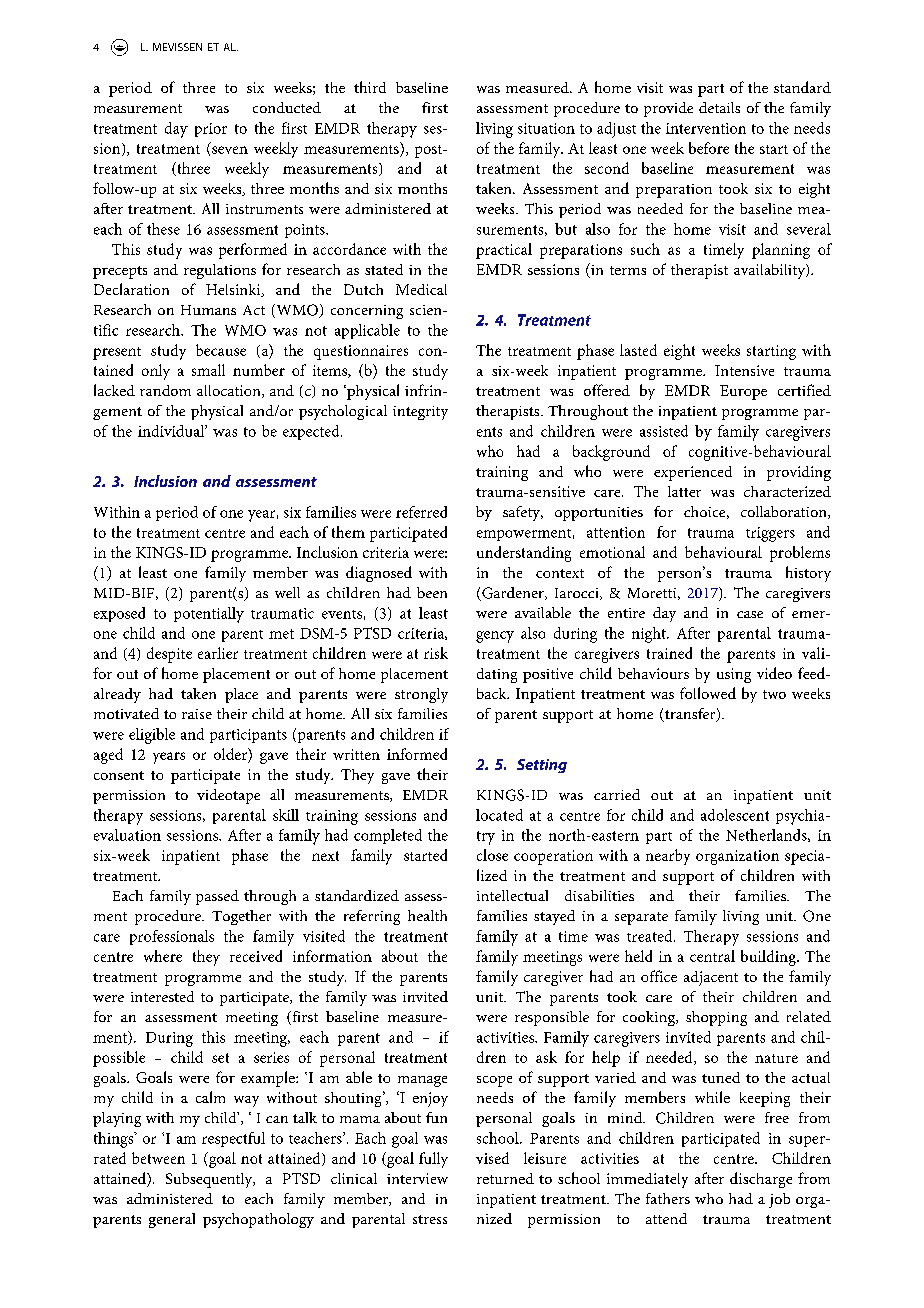 The image size is (924, 1308). What do you see at coordinates (770, 534) in the screenshot?
I see `triggers` at bounding box center [770, 534].
